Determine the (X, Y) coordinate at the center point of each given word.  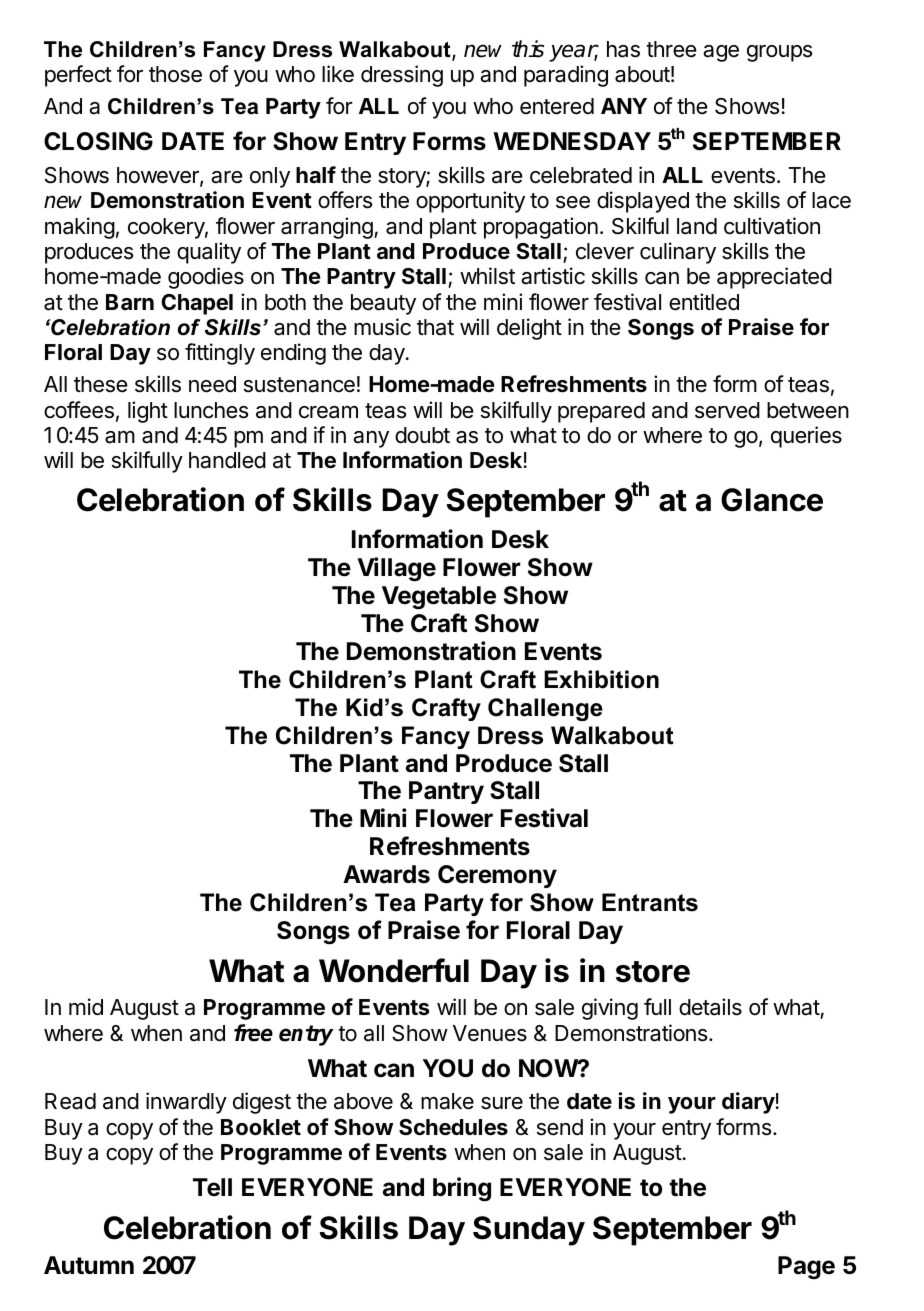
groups (779, 53)
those (175, 74)
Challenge (545, 709)
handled (227, 460)
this (528, 49)
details (710, 1007)
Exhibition (601, 679)
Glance (772, 500)
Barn (130, 302)
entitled (704, 302)
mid (86, 1007)
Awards (386, 874)
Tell (212, 1187)
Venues (490, 1033)
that (435, 327)
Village (396, 569)
